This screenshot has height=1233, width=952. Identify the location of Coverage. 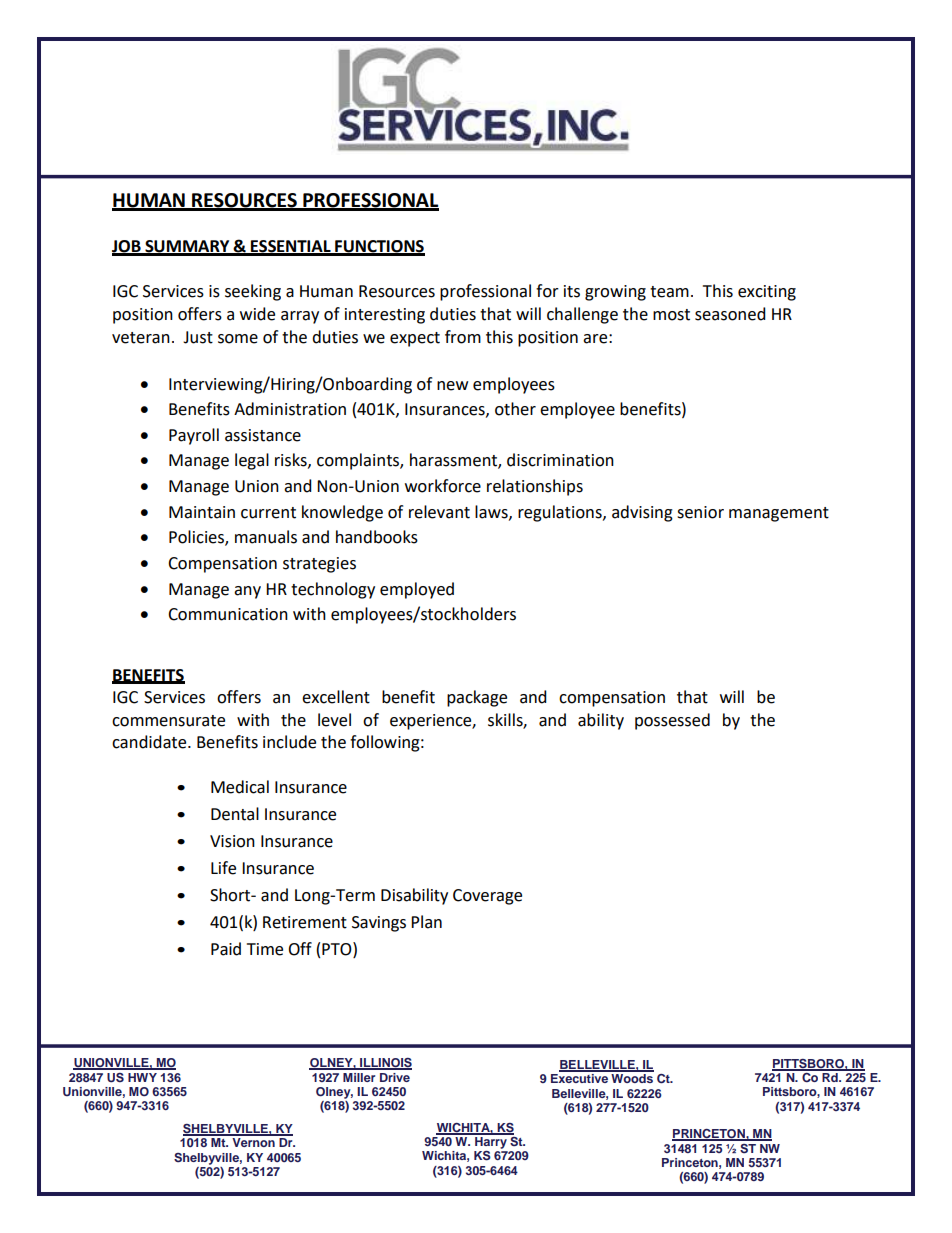
(487, 897).
